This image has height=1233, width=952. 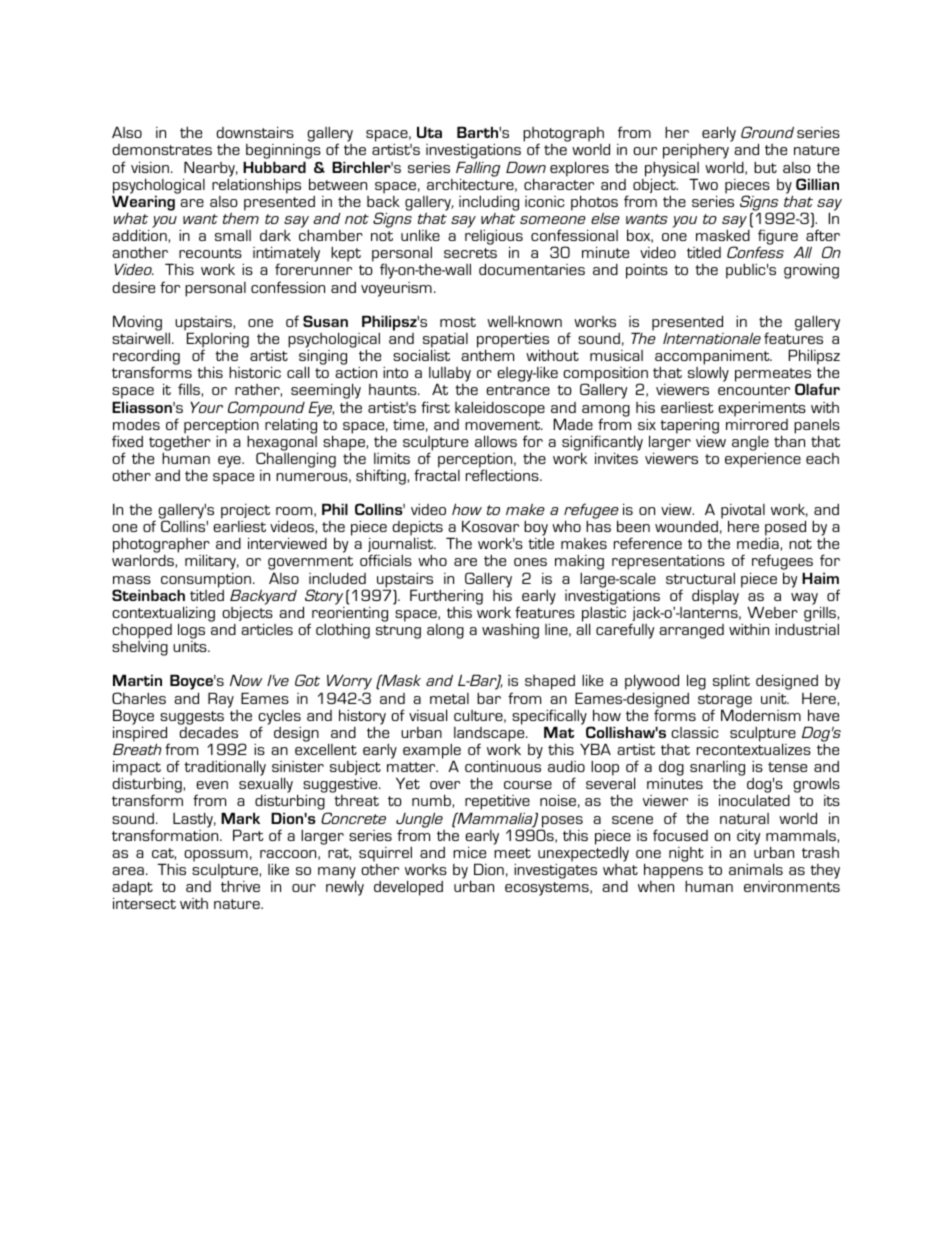 I want to click on project, so click(x=245, y=513).
